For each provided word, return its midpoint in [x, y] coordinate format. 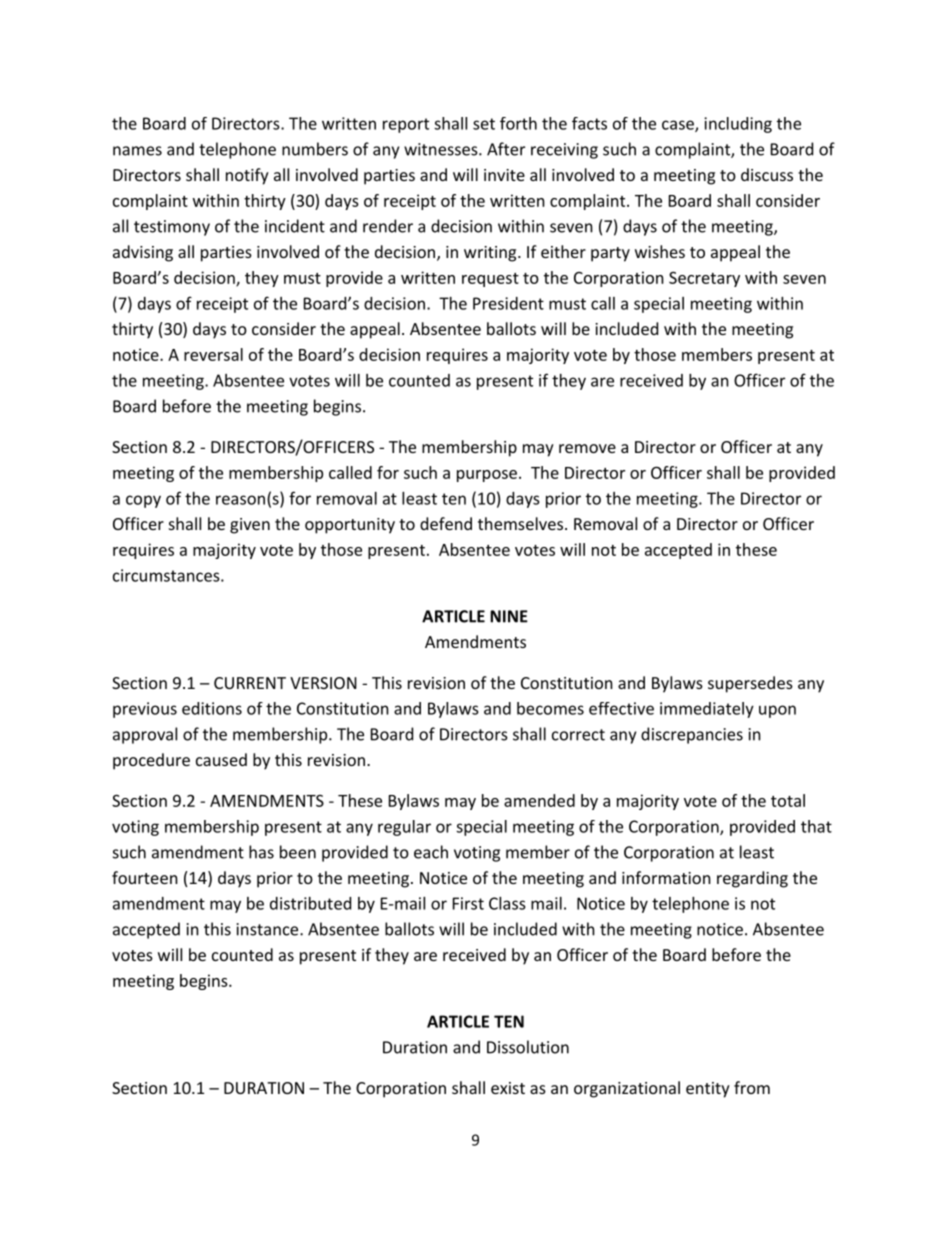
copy [143, 501]
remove [587, 448]
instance [269, 929]
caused [221, 759]
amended [539, 800]
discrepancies [692, 735]
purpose [487, 476]
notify [247, 176]
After [506, 149]
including [738, 125]
